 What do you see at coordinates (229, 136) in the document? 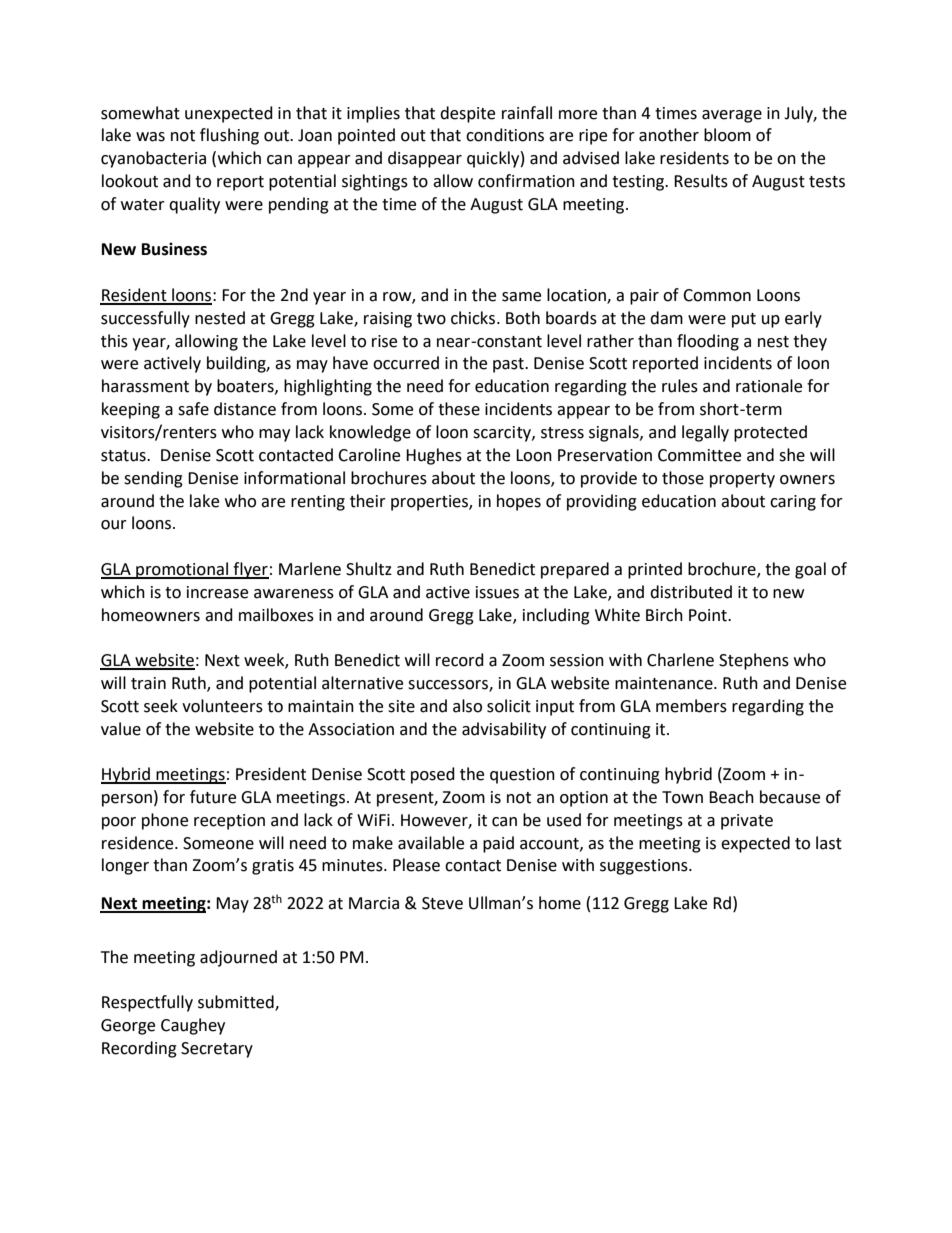
I see `flushing` at bounding box center [229, 136].
